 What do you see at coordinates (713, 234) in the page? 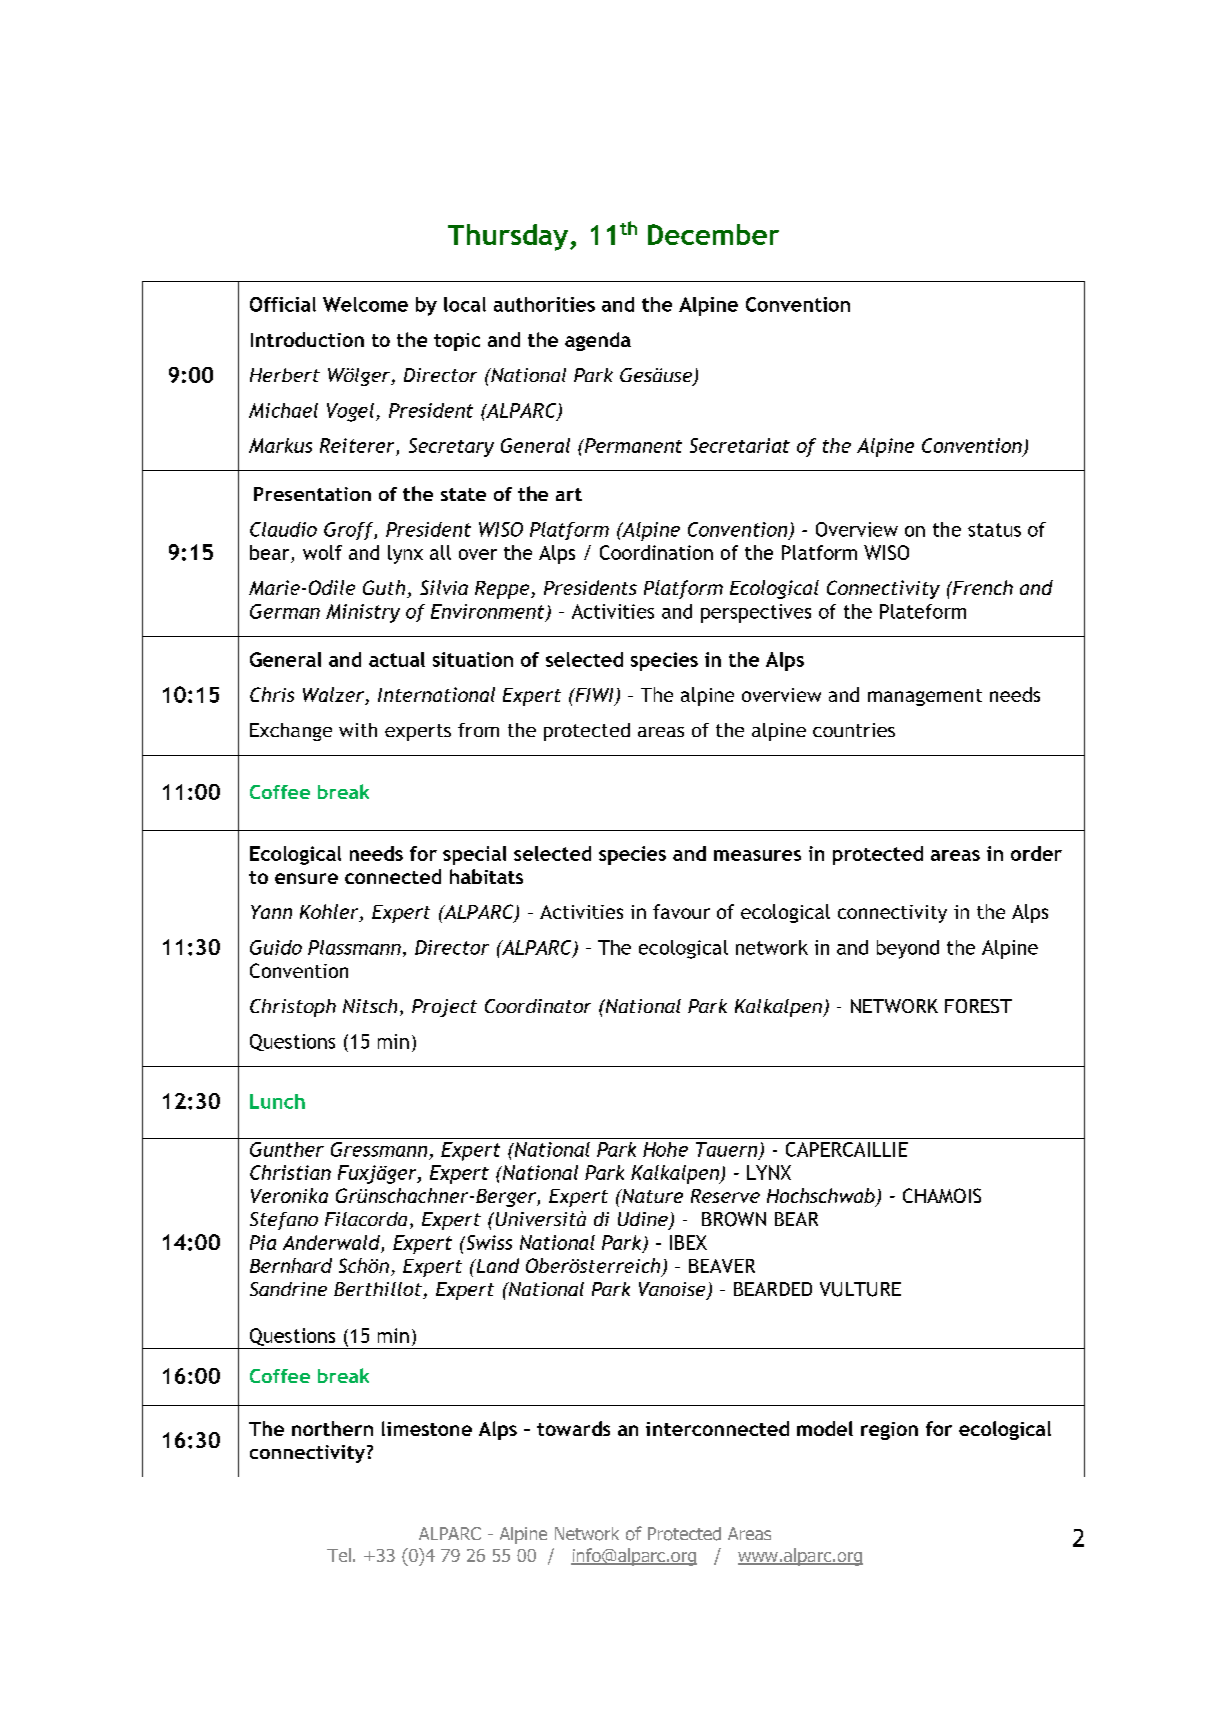
I see `December` at bounding box center [713, 234].
